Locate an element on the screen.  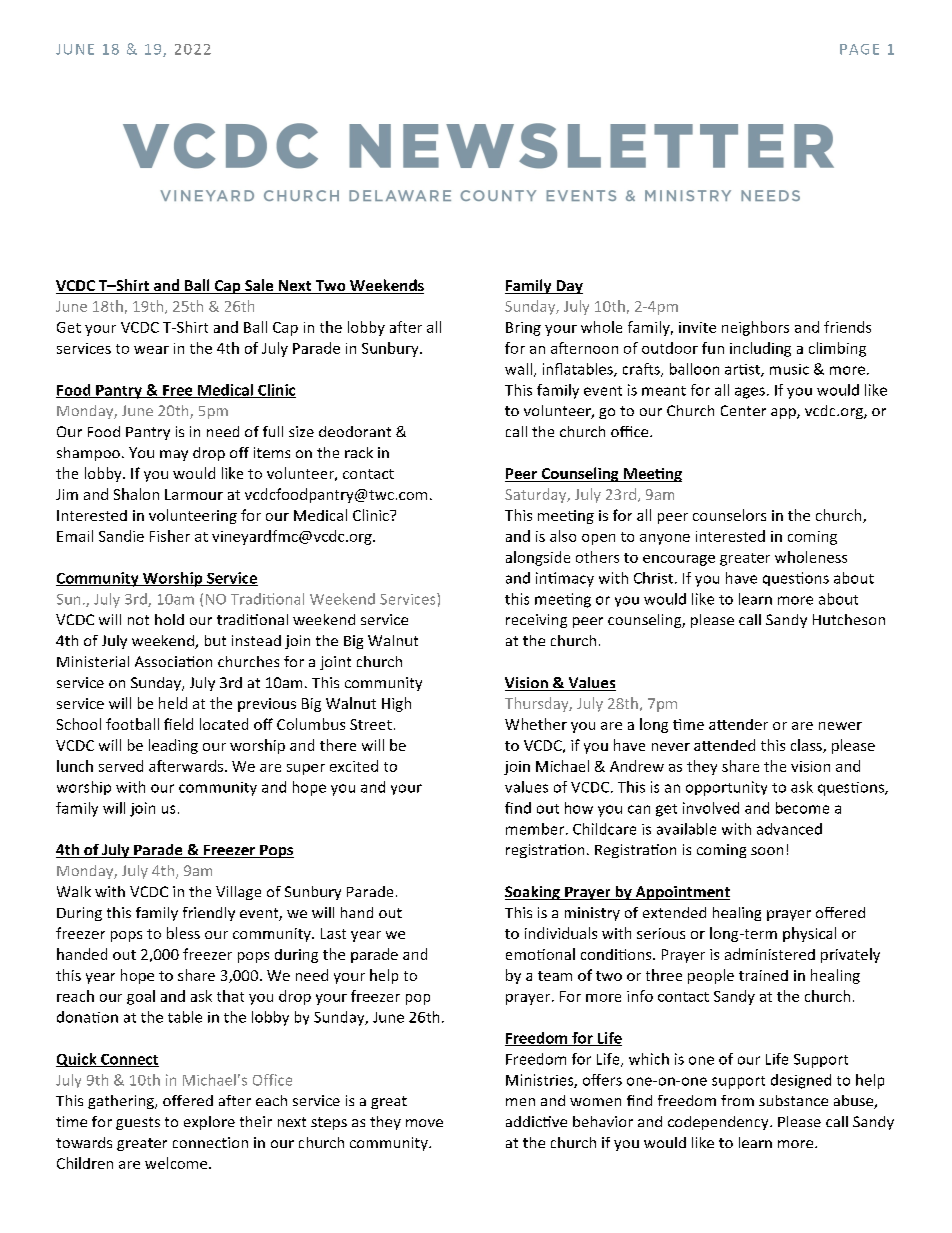
hold is located at coordinates (169, 619).
